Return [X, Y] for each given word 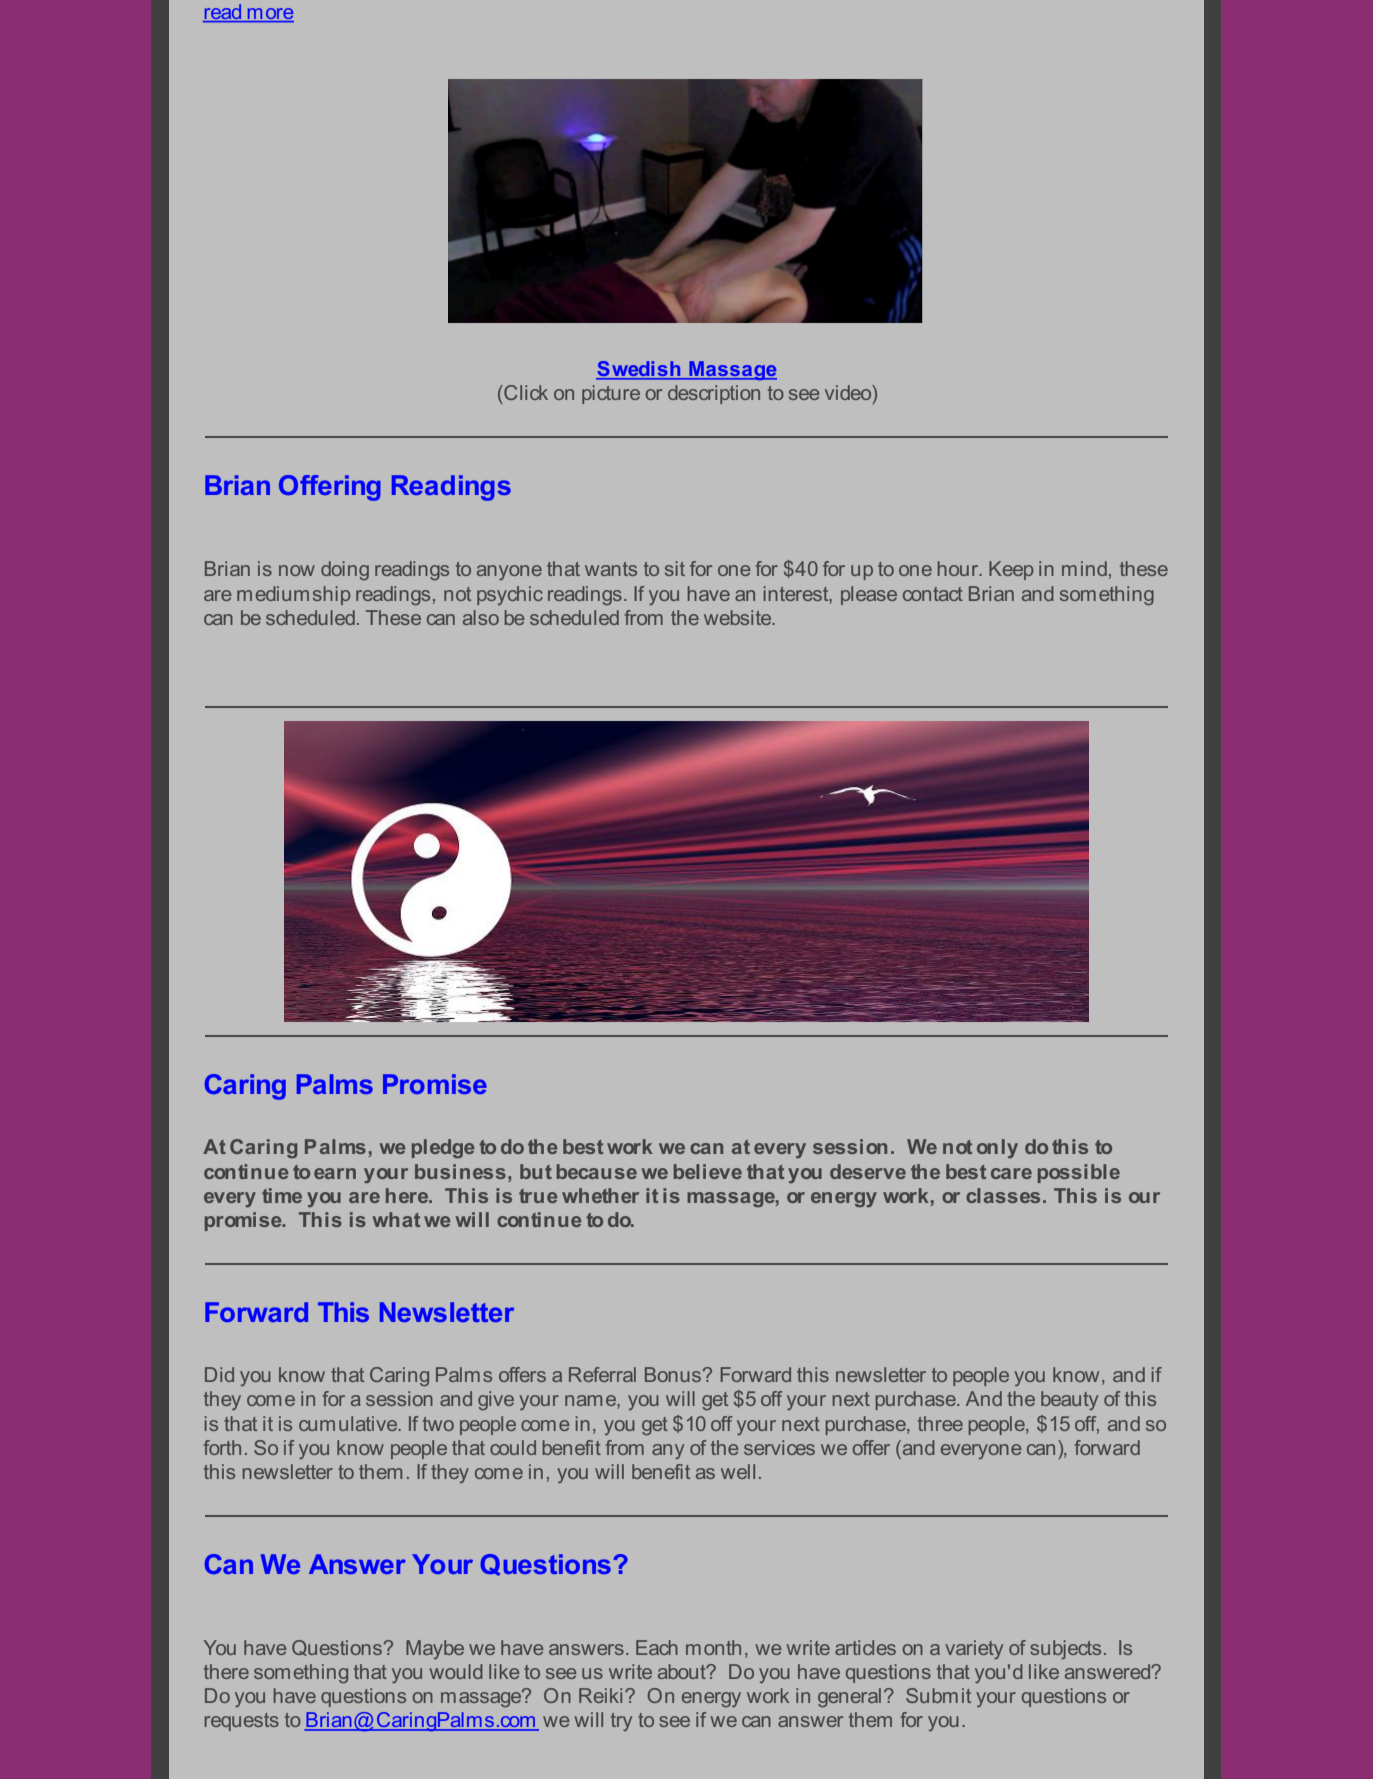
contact [933, 594]
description [714, 394]
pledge [443, 1149]
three [940, 1423]
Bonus [674, 1374]
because [597, 1171]
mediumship [294, 595]
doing [345, 570]
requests [242, 1722]
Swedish [639, 370]
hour [959, 568]
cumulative [349, 1423]
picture [611, 394]
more [270, 15]
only [997, 1148]
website [739, 617]
